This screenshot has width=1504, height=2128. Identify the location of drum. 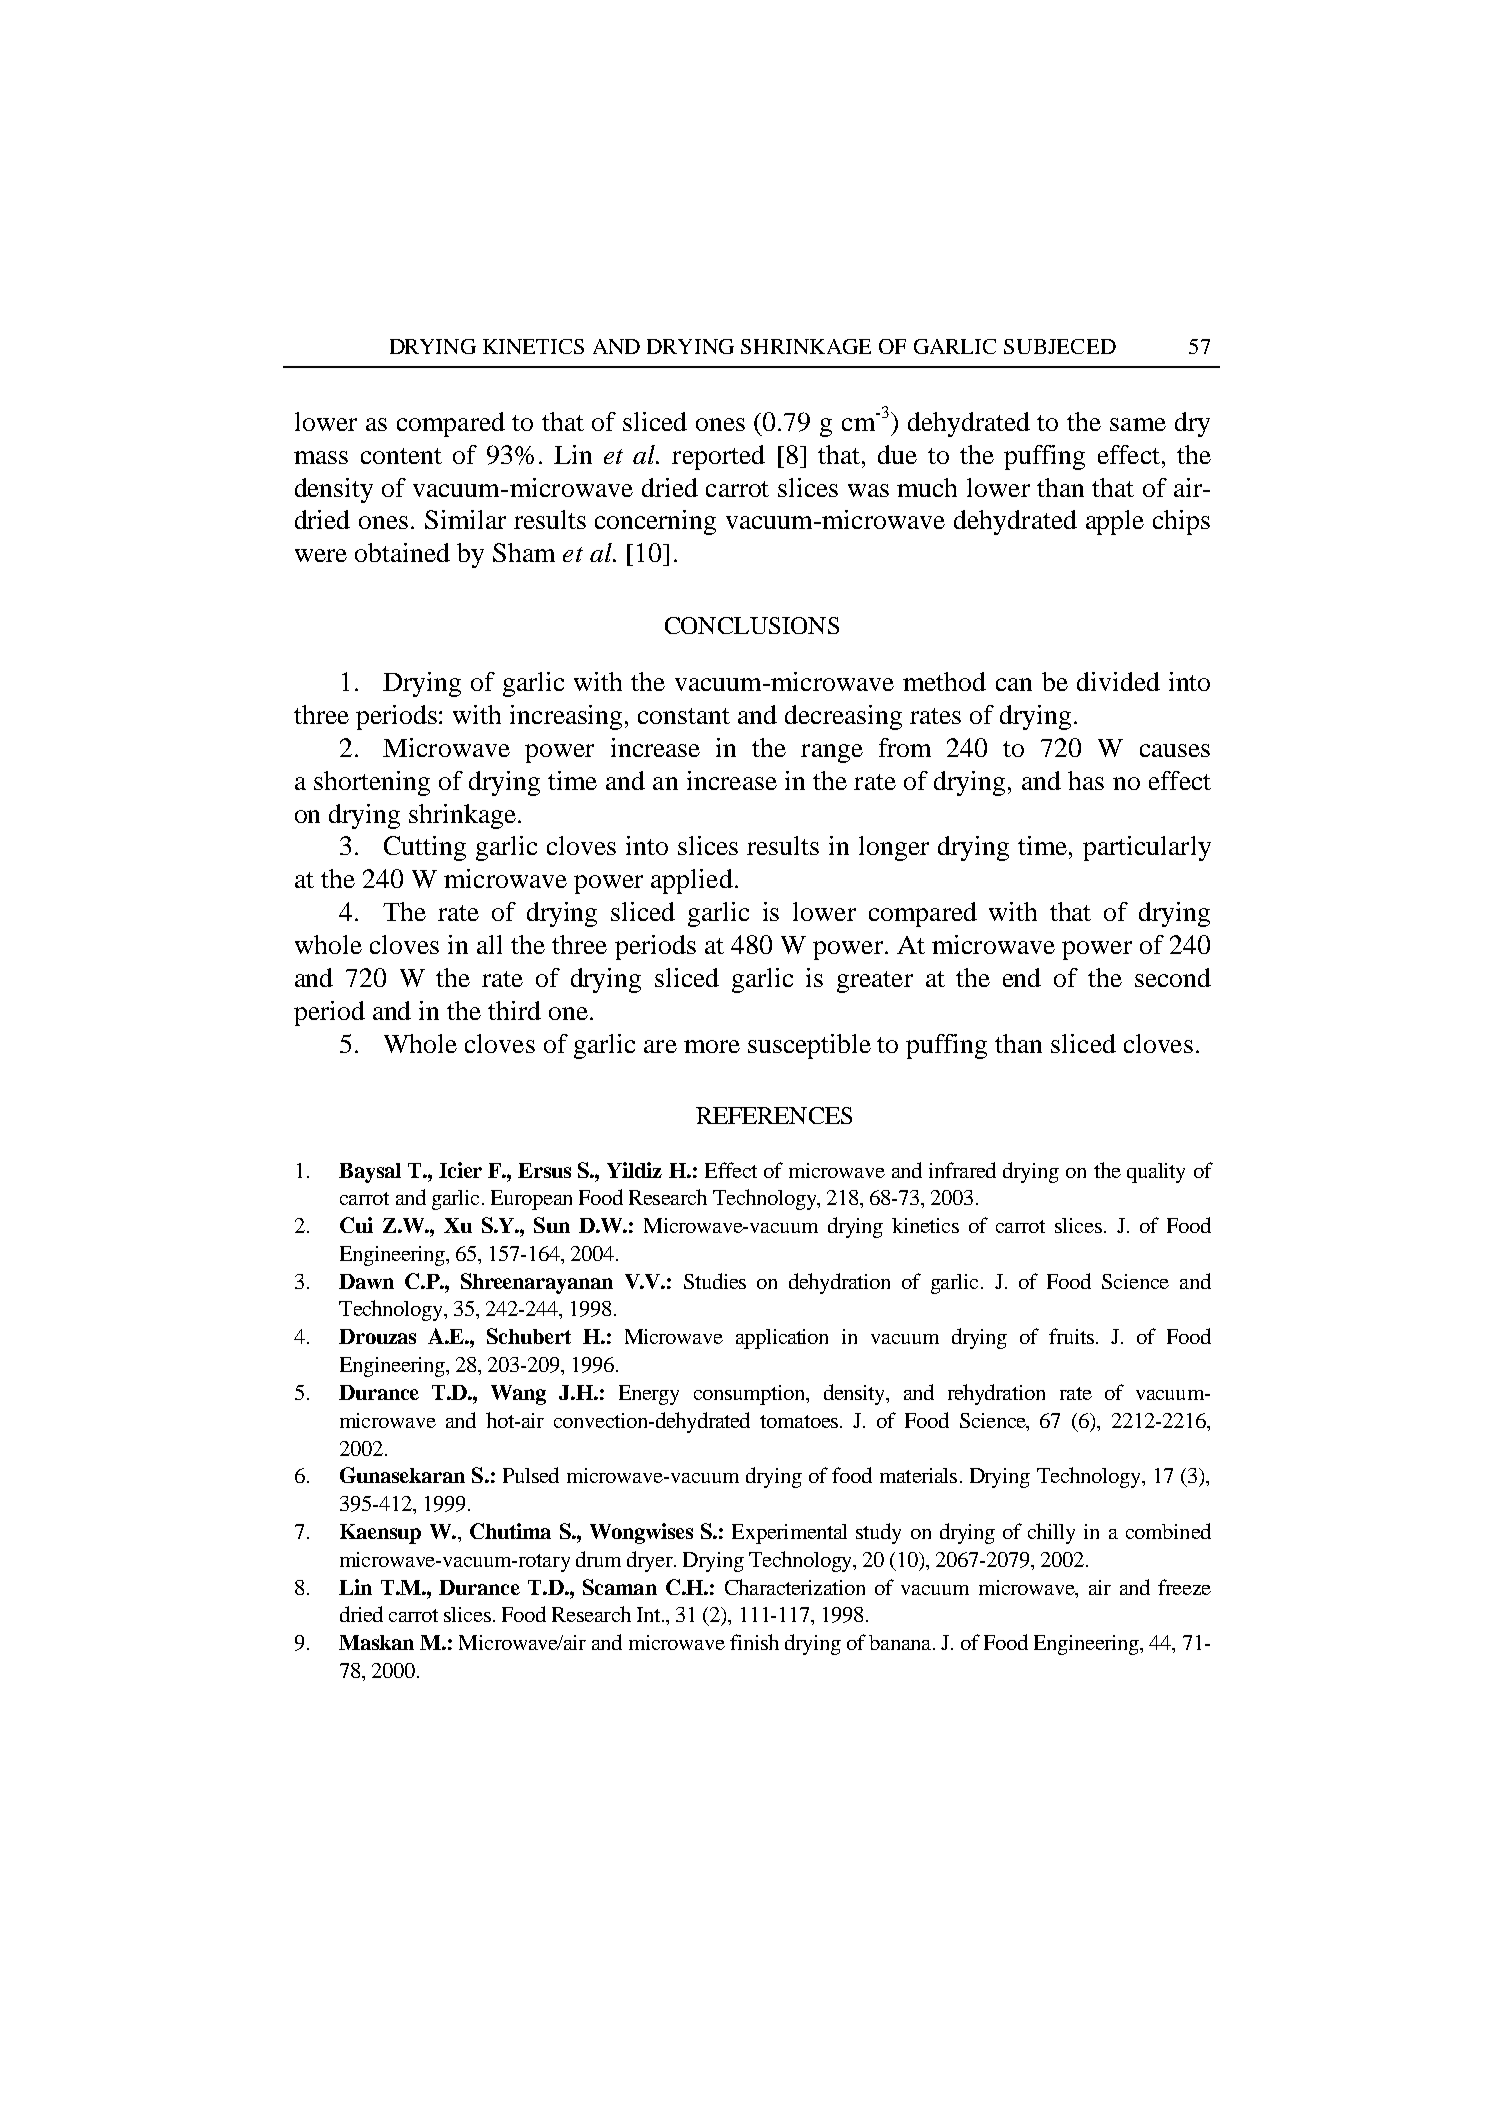
(598, 1559).
